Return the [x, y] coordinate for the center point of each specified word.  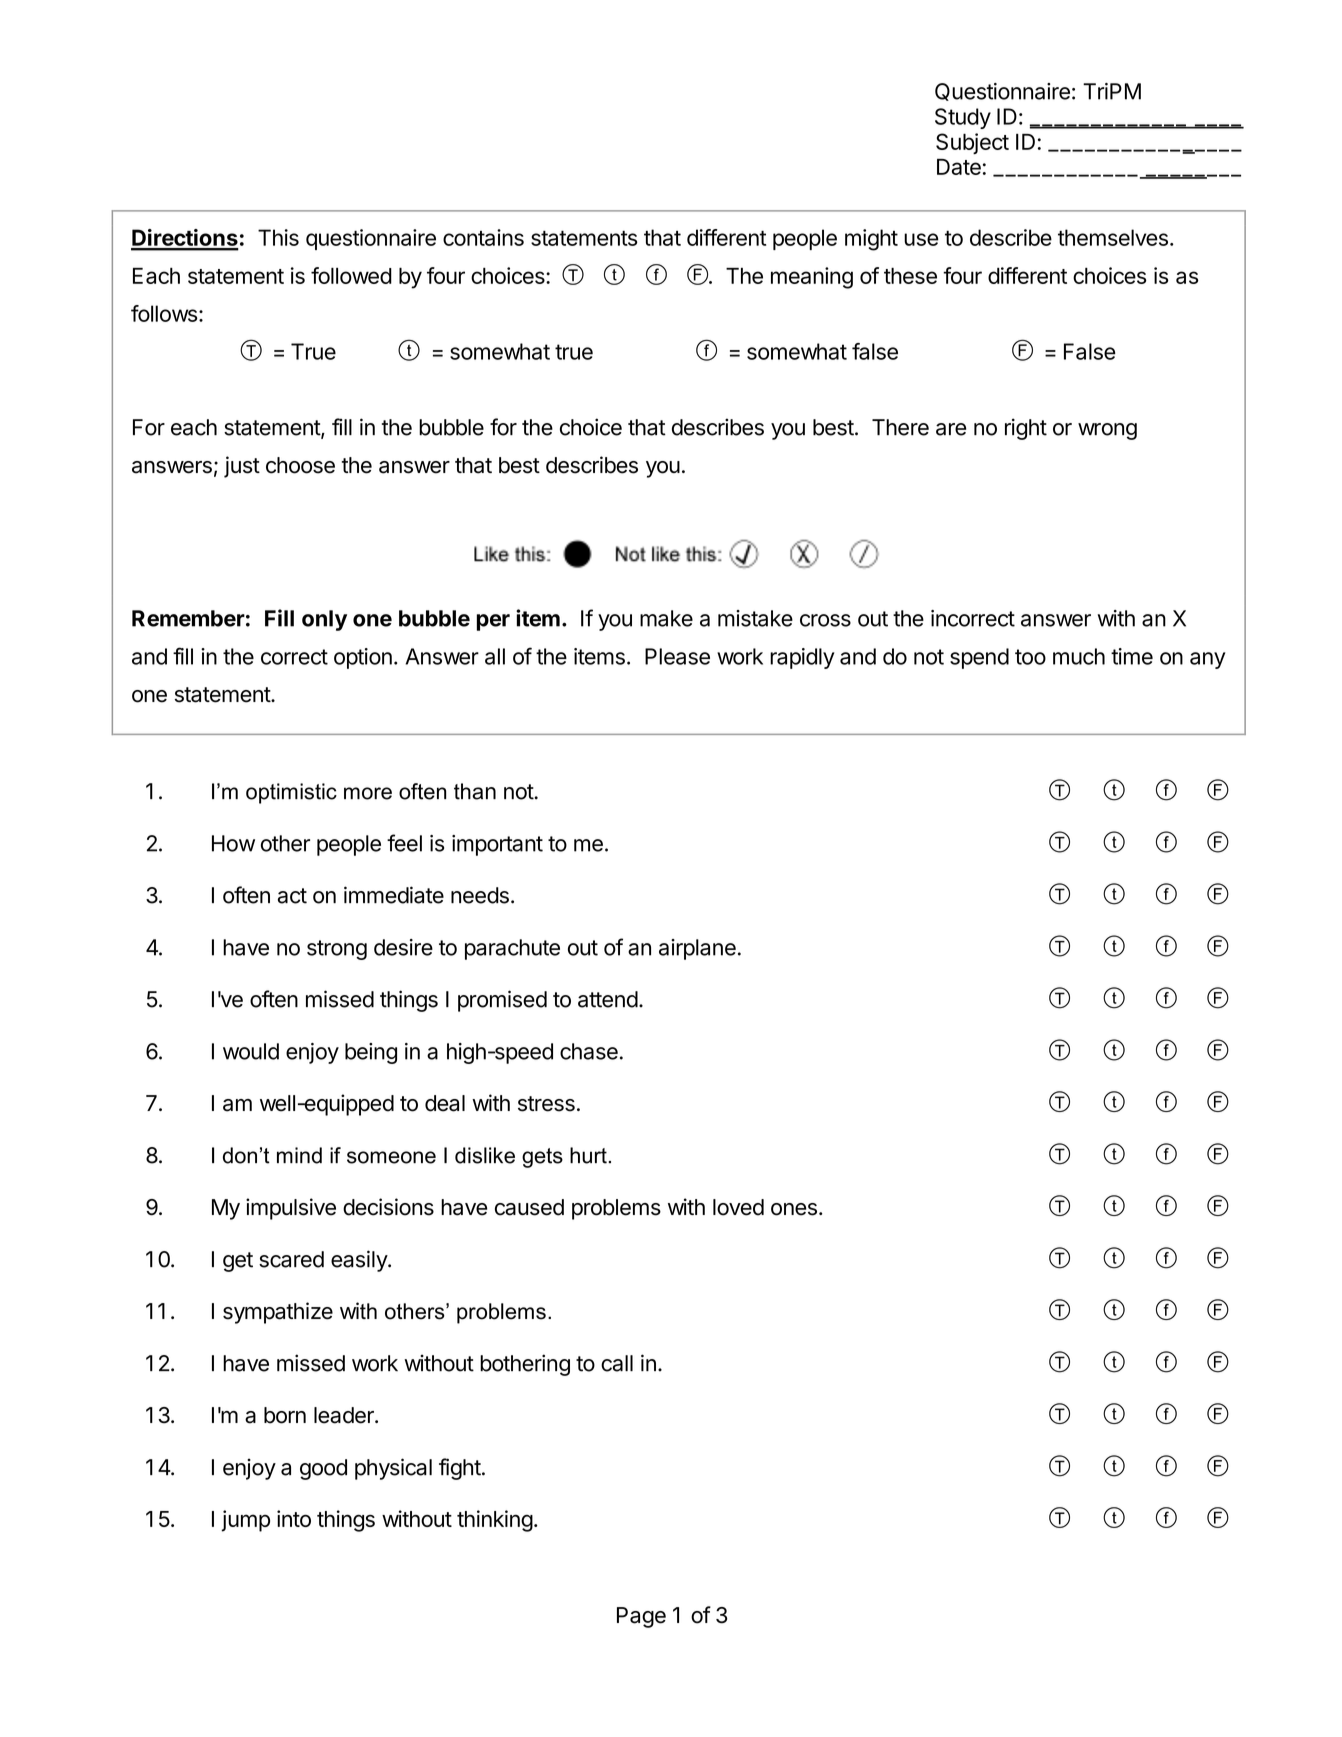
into [294, 1518]
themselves [1113, 237]
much [1079, 656]
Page [641, 1617]
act [292, 896]
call [617, 1363]
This [278, 237]
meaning [812, 278]
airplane [697, 949]
